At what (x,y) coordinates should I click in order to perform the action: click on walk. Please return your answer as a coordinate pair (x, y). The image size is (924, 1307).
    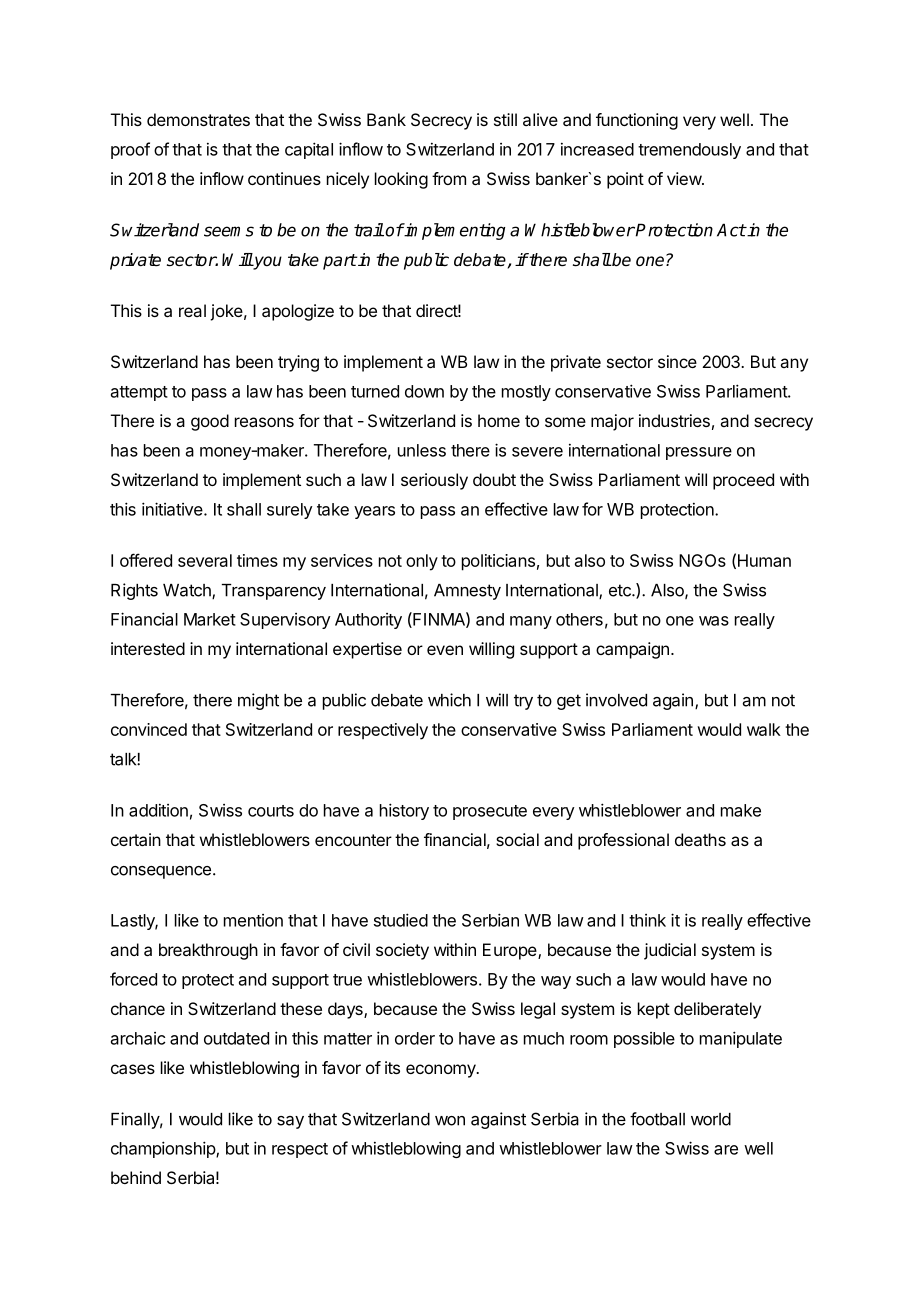
    Looking at the image, I should click on (764, 729).
